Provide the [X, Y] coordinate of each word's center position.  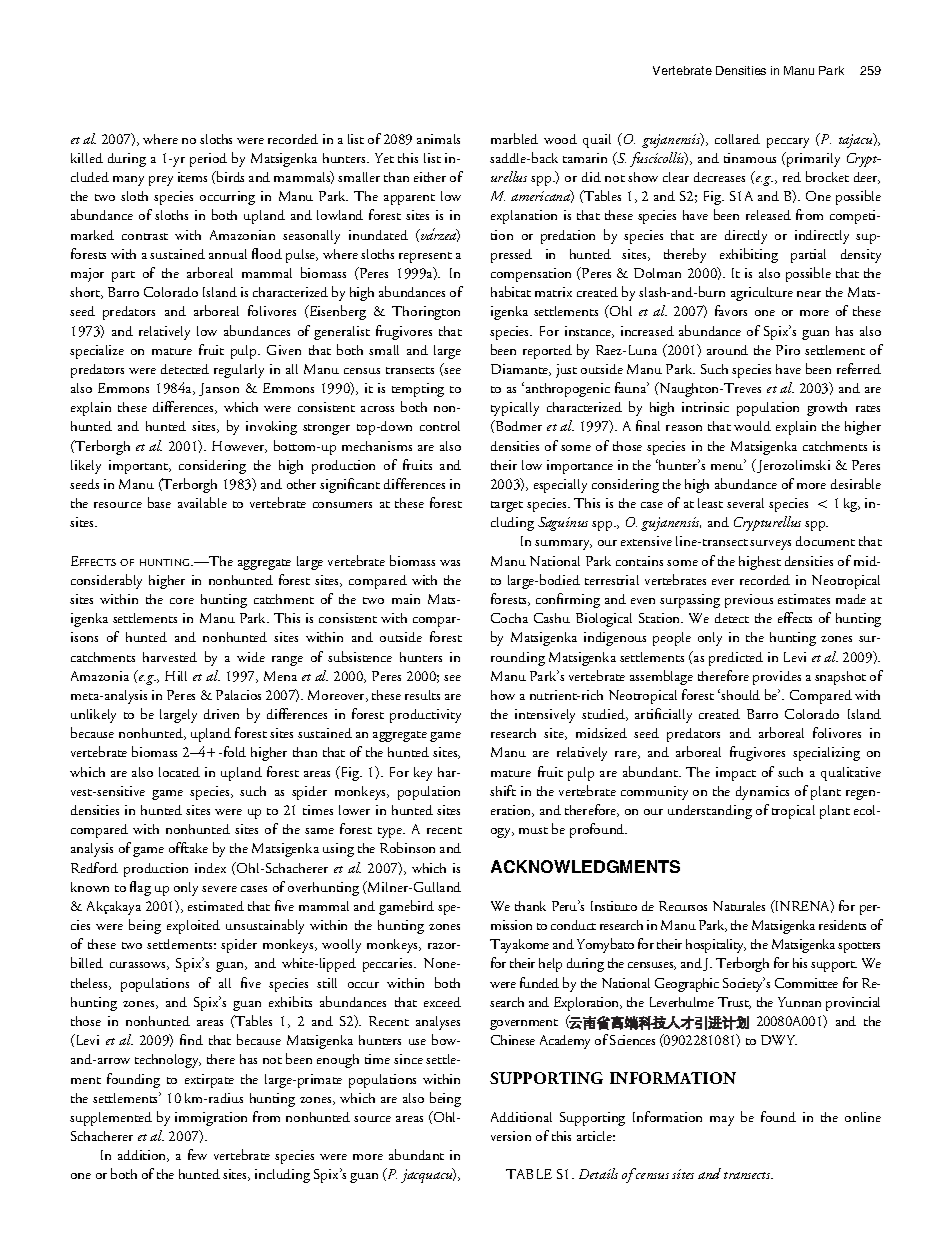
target [507, 506]
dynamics [762, 793]
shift [503, 790]
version [511, 1136]
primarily [812, 159]
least [710, 503]
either [430, 177]
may [722, 1121]
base [159, 502]
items [192, 177]
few [197, 1154]
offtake [188, 847]
